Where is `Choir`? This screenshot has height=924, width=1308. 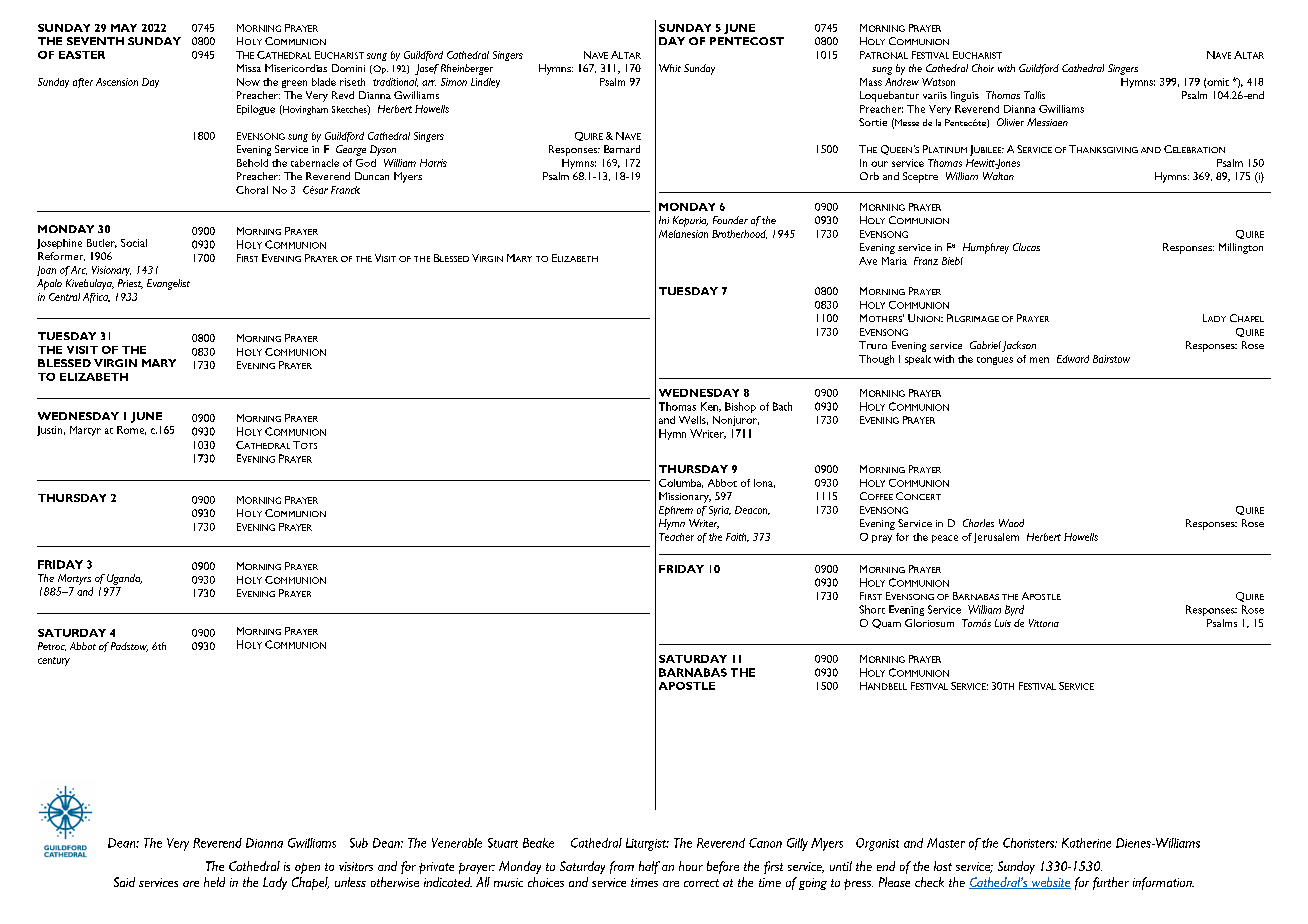
Choir is located at coordinates (983, 68).
